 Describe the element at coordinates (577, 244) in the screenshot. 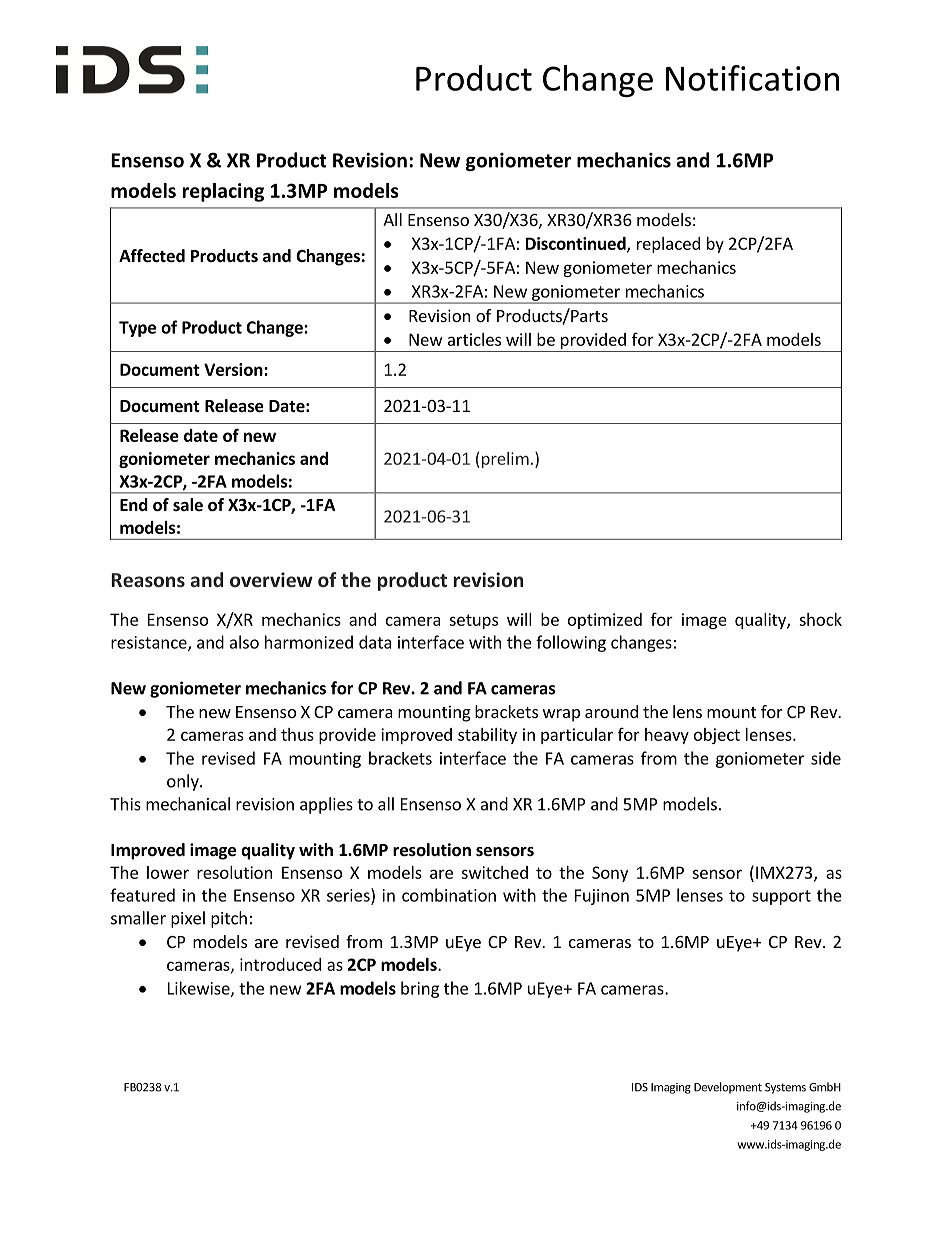

I see `Discontinued` at that location.
